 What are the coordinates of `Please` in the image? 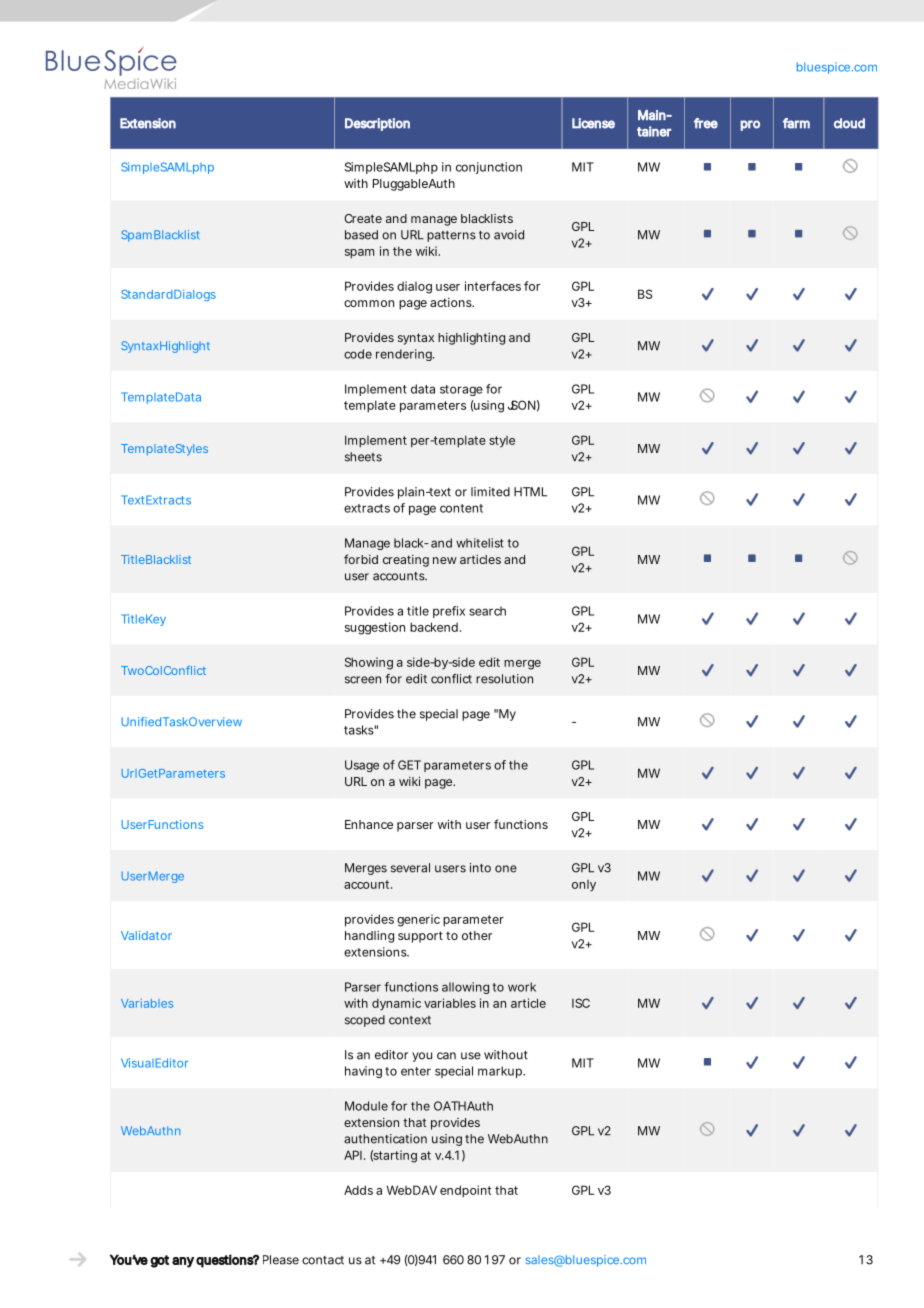 It's located at (281, 1260).
